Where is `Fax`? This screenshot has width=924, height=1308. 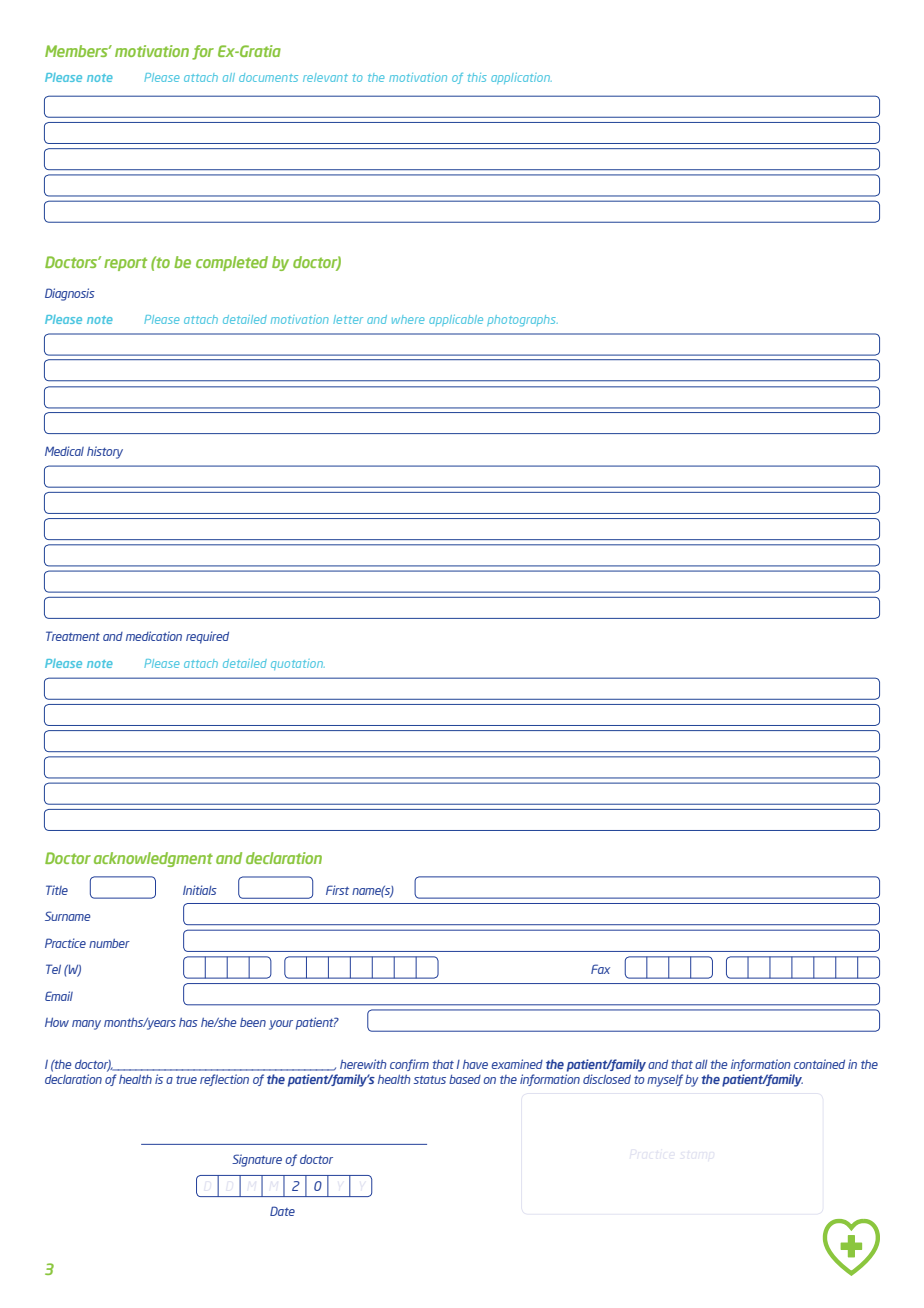 Fax is located at coordinates (600, 969).
